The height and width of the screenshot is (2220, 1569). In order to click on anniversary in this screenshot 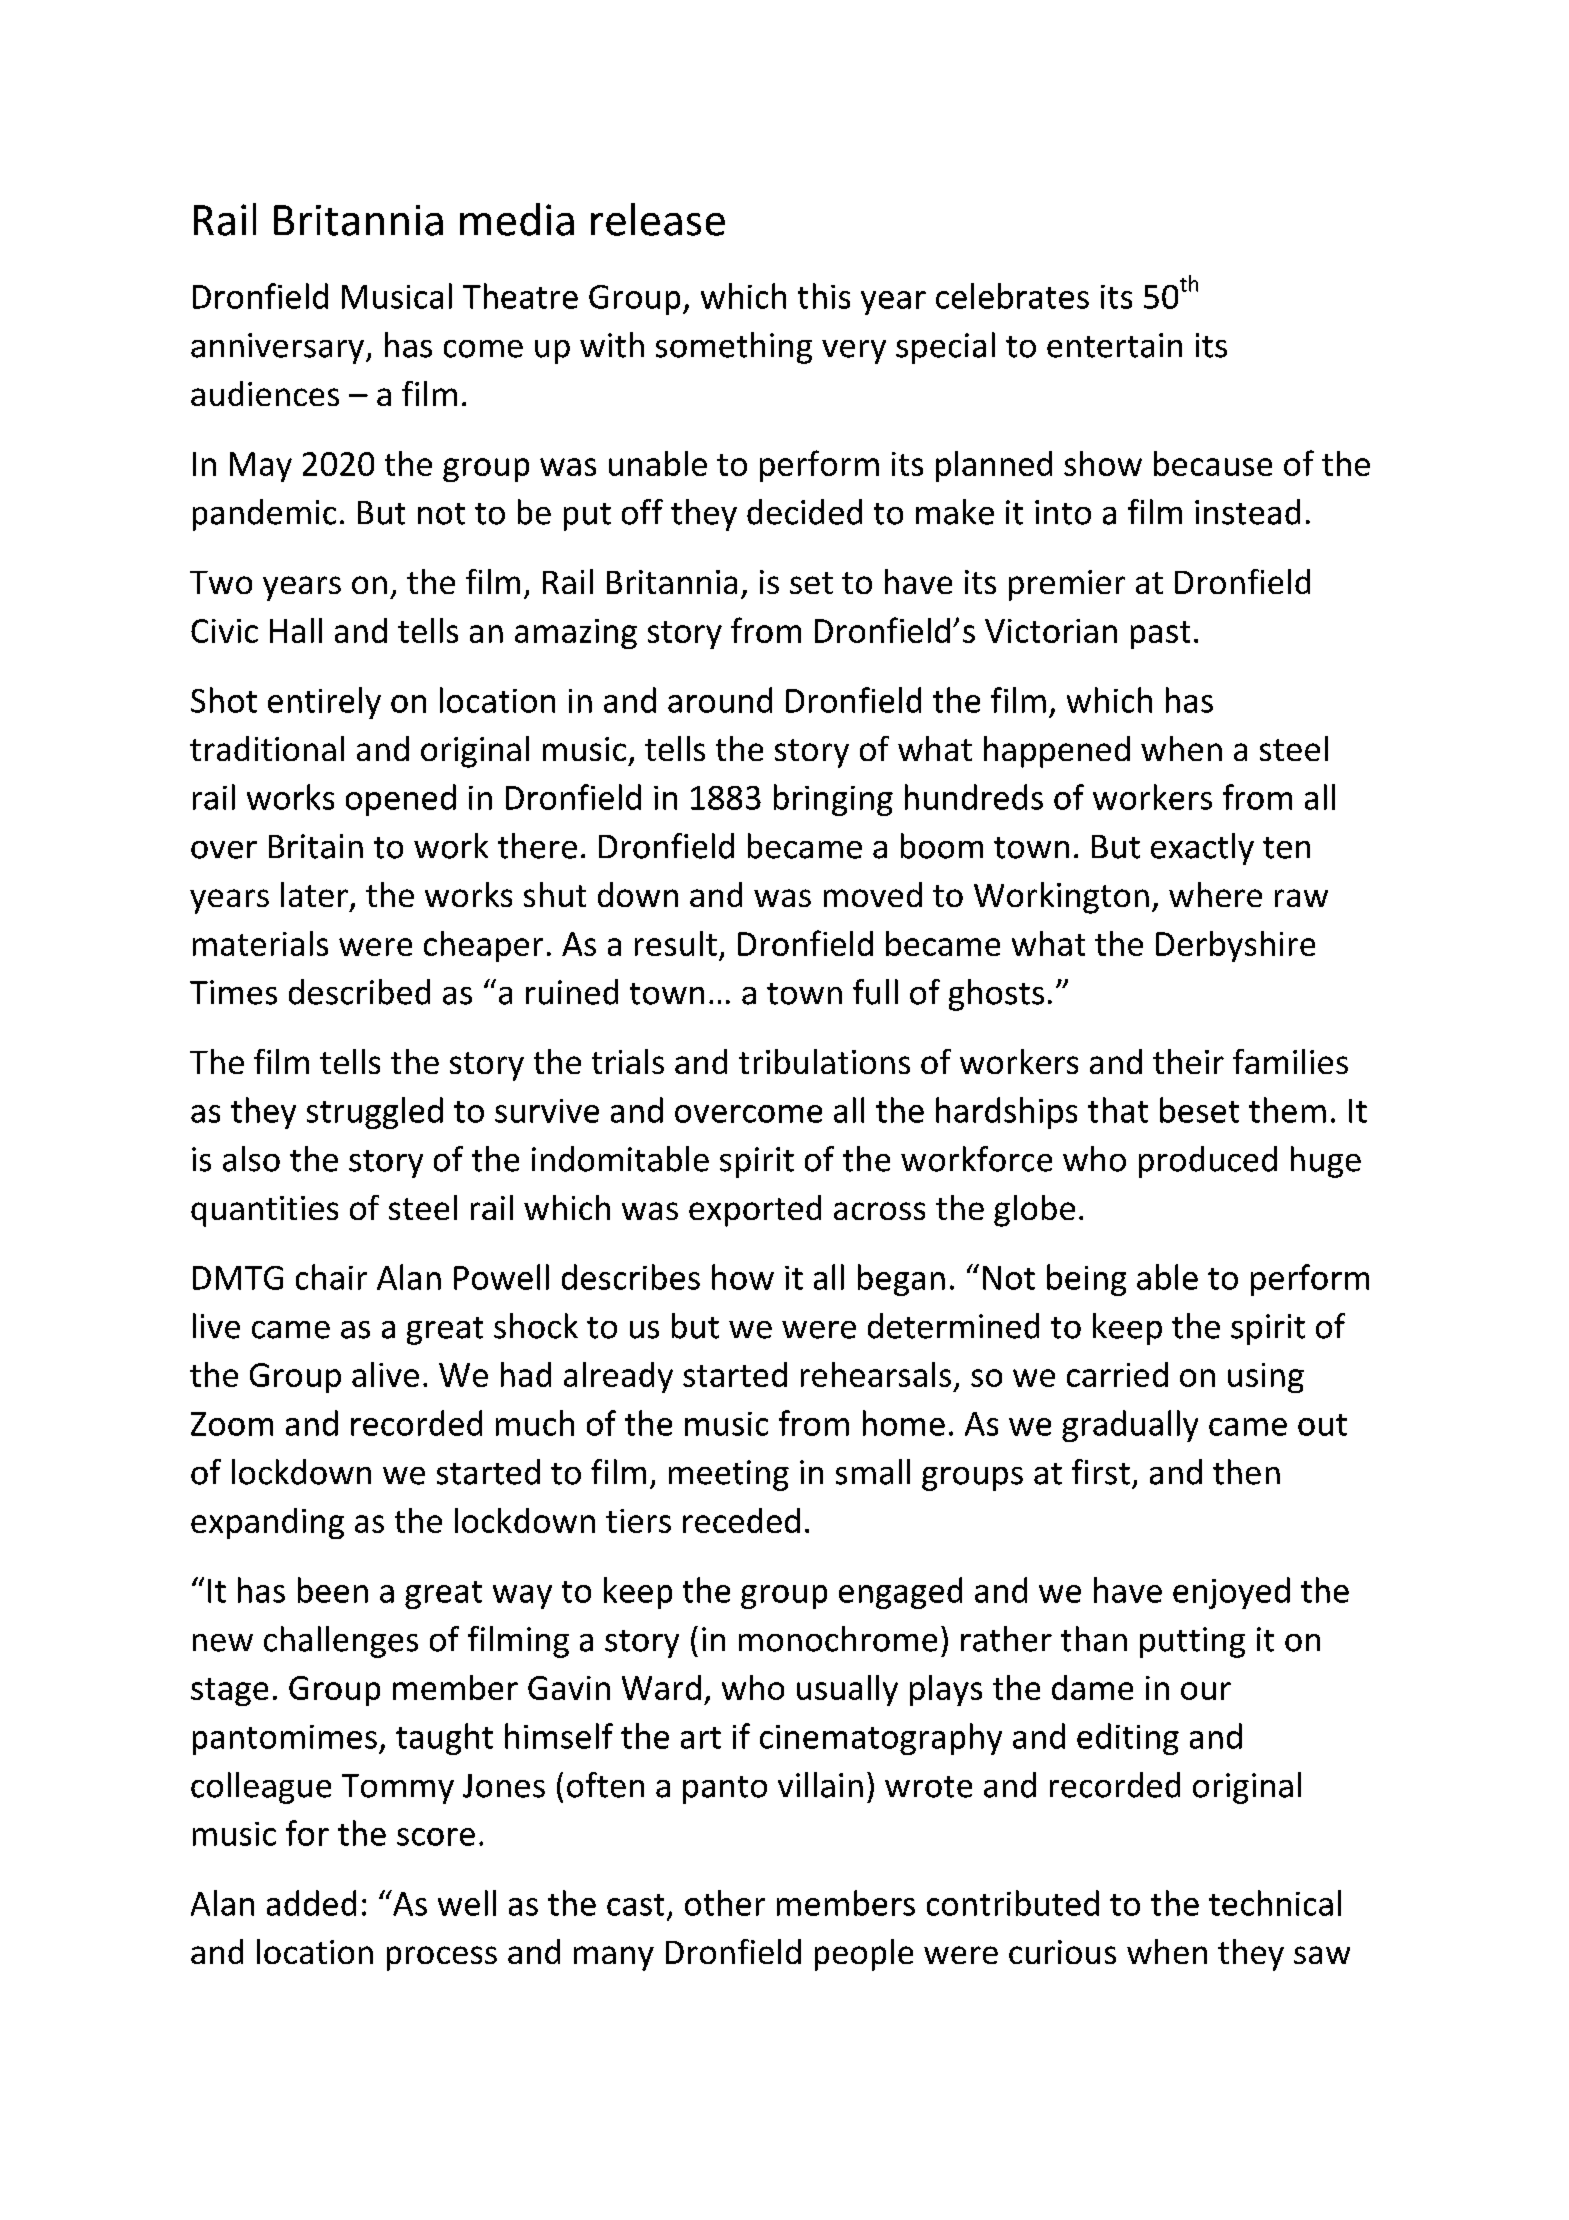, I will do `click(277, 348)`.
